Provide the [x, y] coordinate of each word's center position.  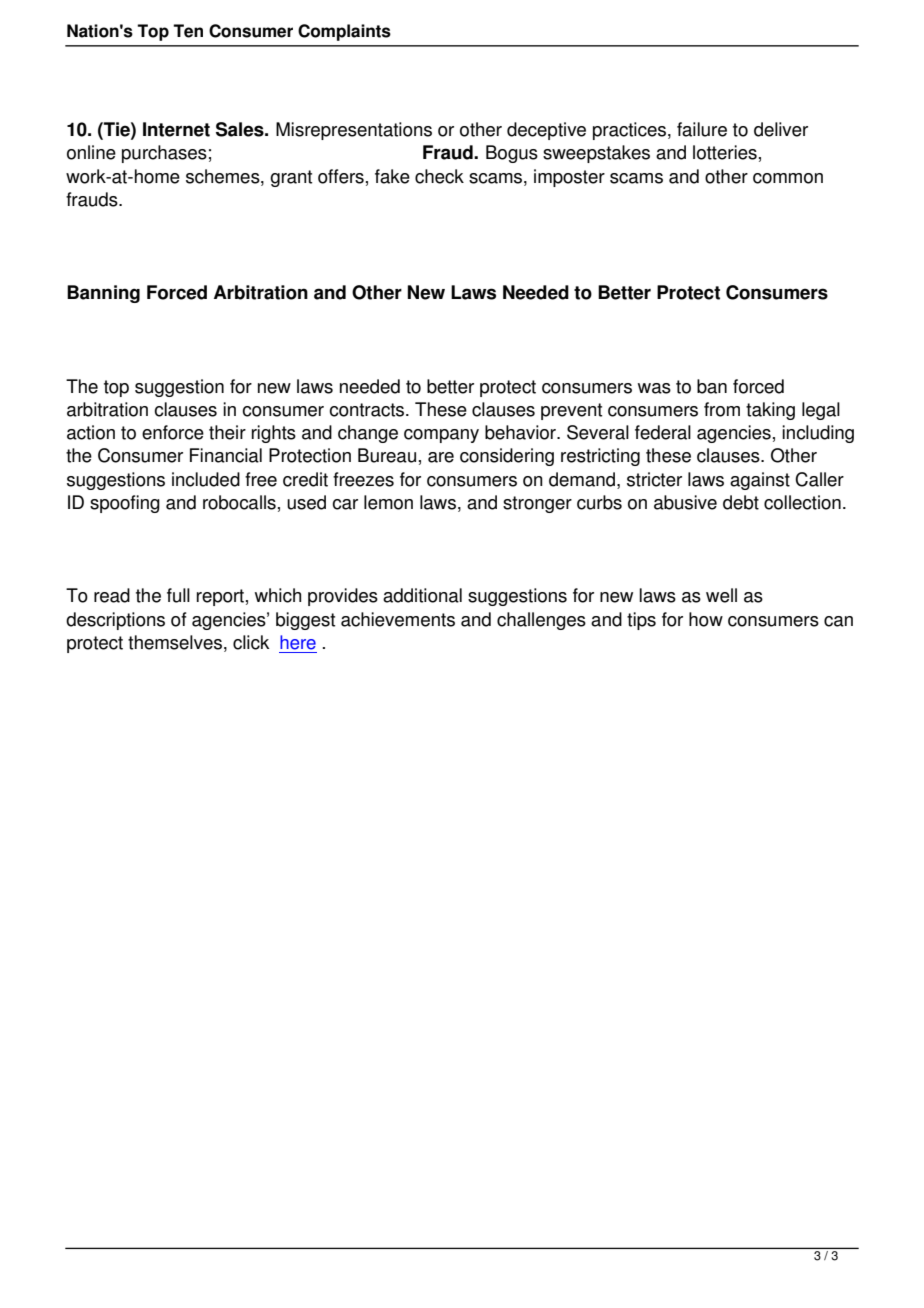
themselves [175, 642]
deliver [781, 129]
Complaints [344, 32]
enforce [173, 432]
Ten [188, 31]
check [439, 176]
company [441, 436]
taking [770, 411]
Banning [103, 294]
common [788, 178]
